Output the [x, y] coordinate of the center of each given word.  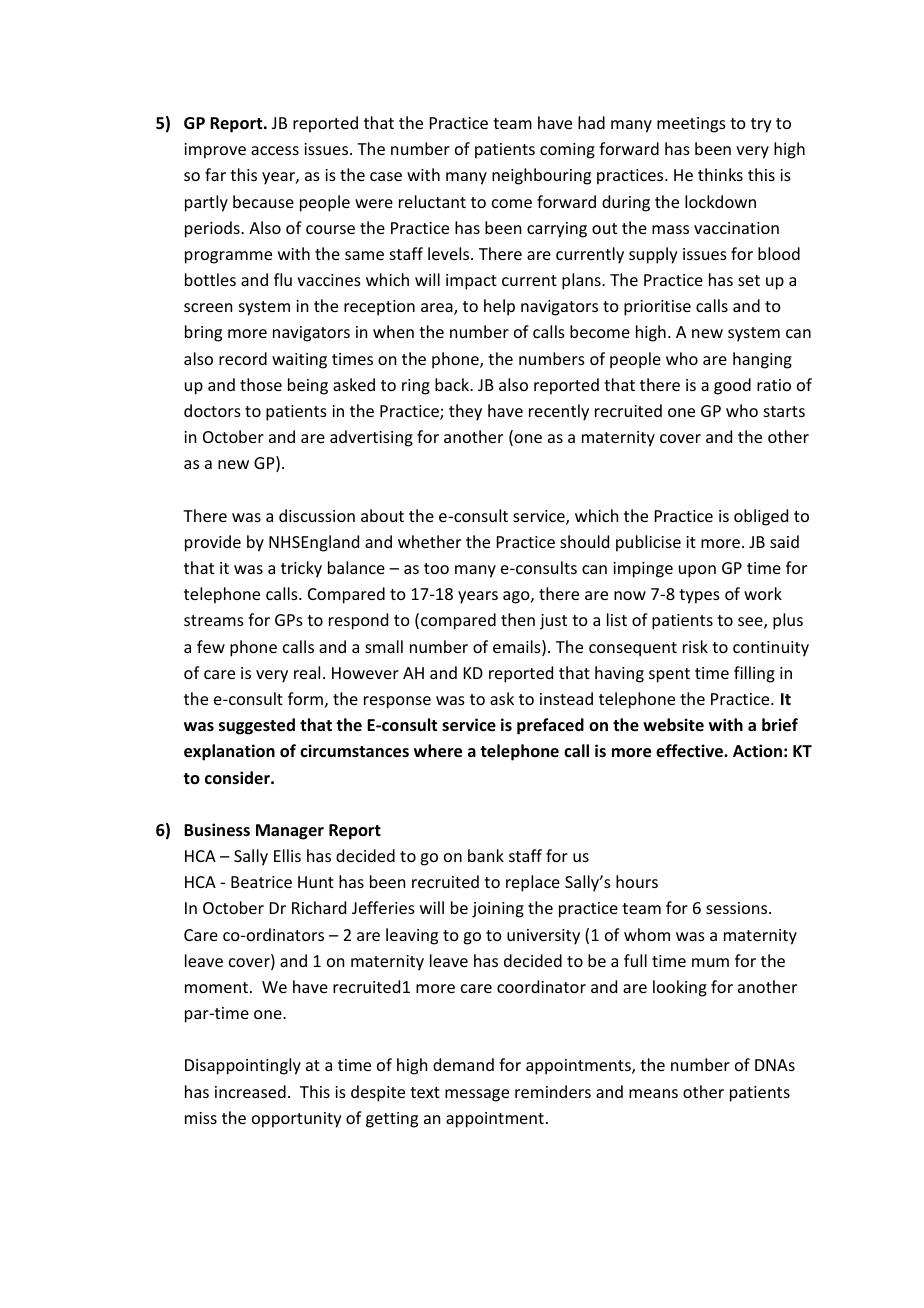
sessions [738, 908]
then [518, 619]
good [732, 386]
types [699, 596]
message [477, 1095]
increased [250, 1091]
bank [486, 855]
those [261, 384]
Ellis [287, 855]
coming [567, 151]
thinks [720, 174]
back [453, 384]
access [275, 150]
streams [214, 620]
